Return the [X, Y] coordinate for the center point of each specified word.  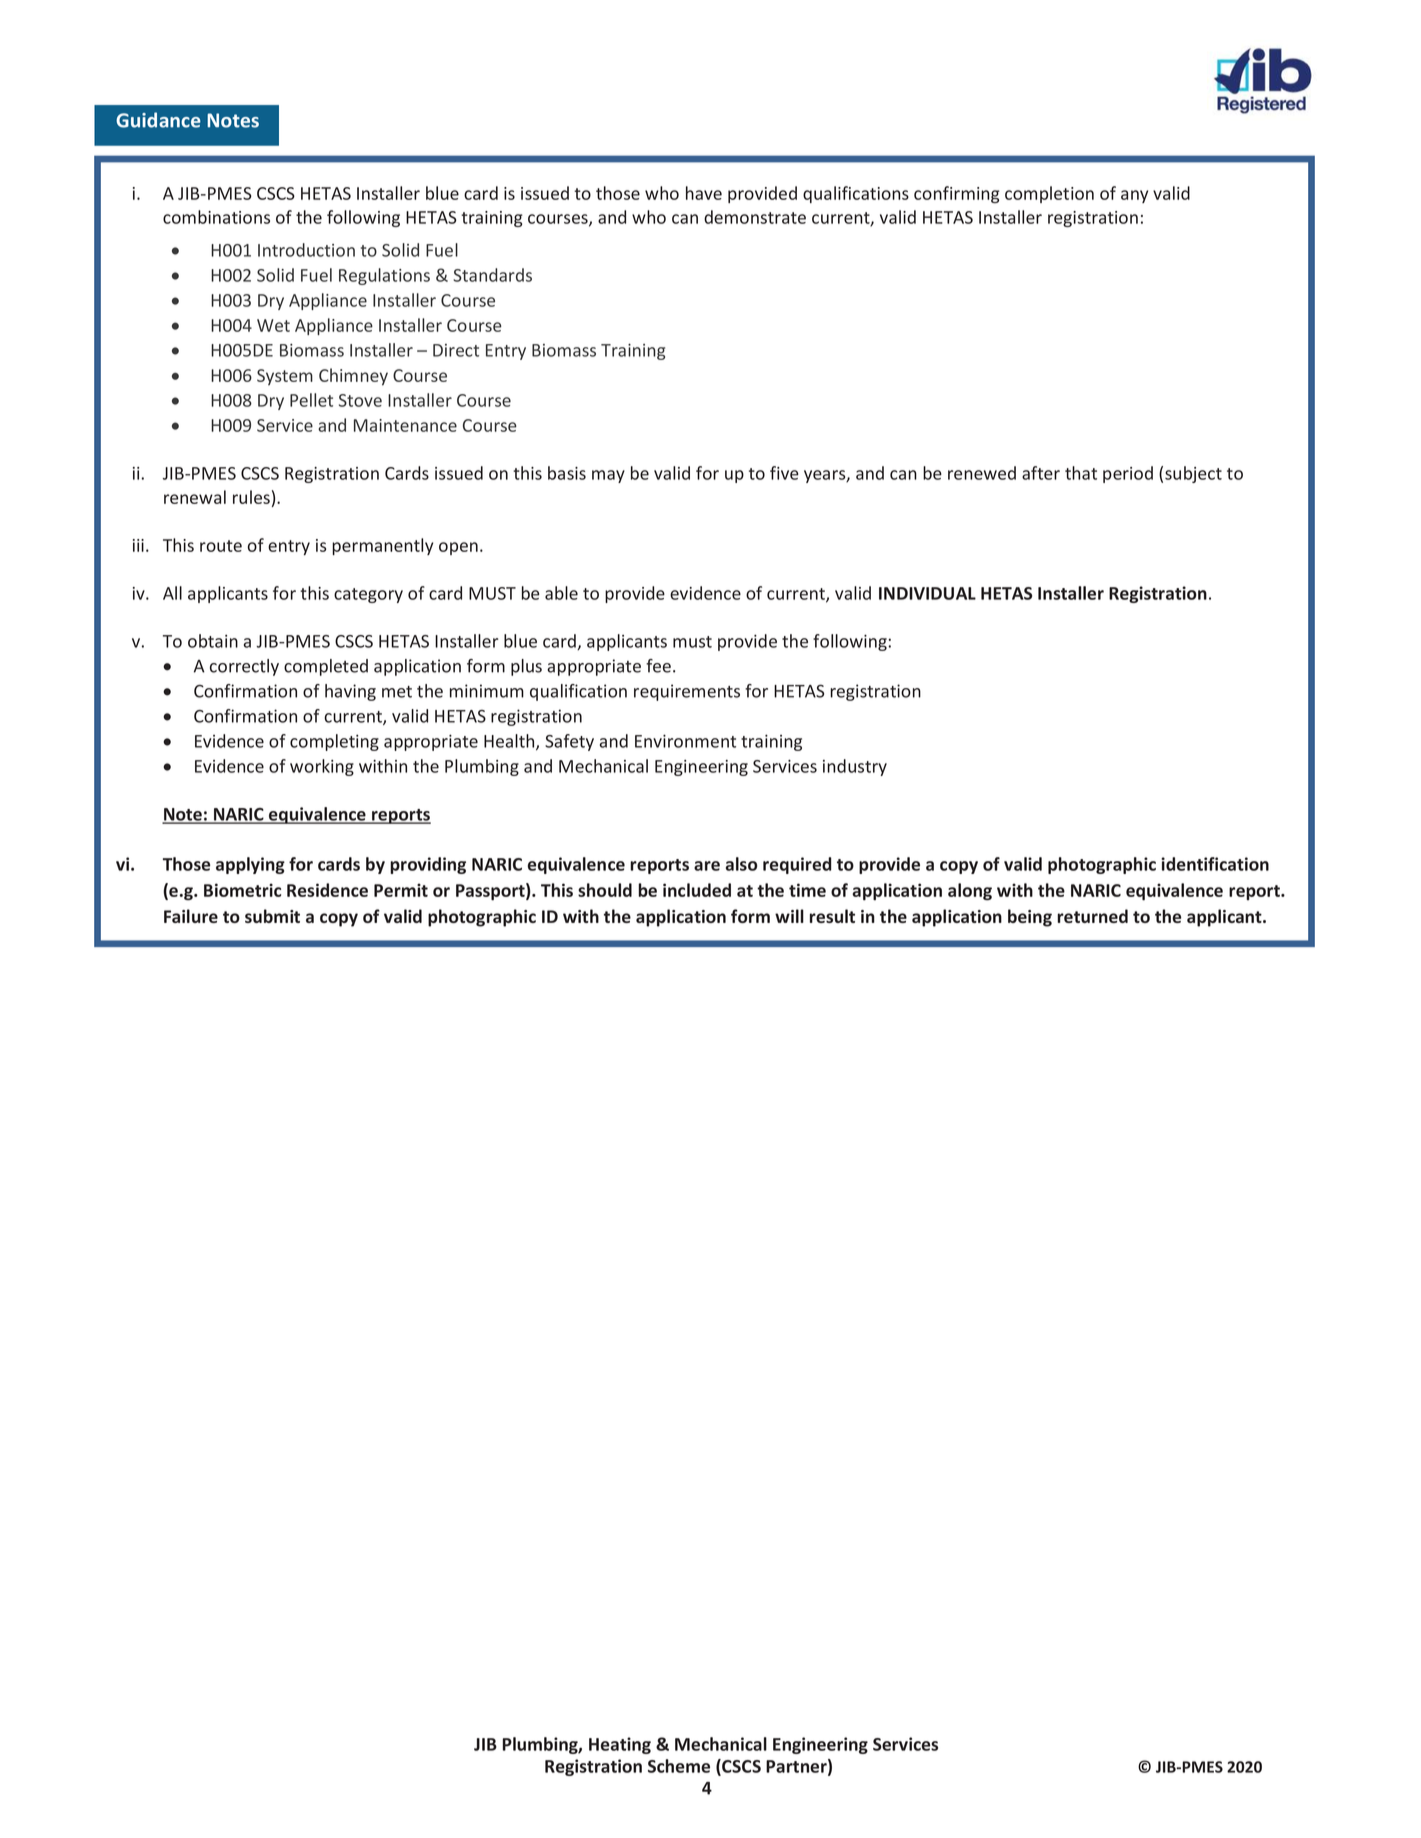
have [704, 193]
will [789, 916]
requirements [687, 692]
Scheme [679, 1766]
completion [1049, 194]
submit [272, 916]
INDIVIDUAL [927, 593]
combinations [216, 217]
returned [1092, 916]
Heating [620, 1745]
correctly [244, 667]
